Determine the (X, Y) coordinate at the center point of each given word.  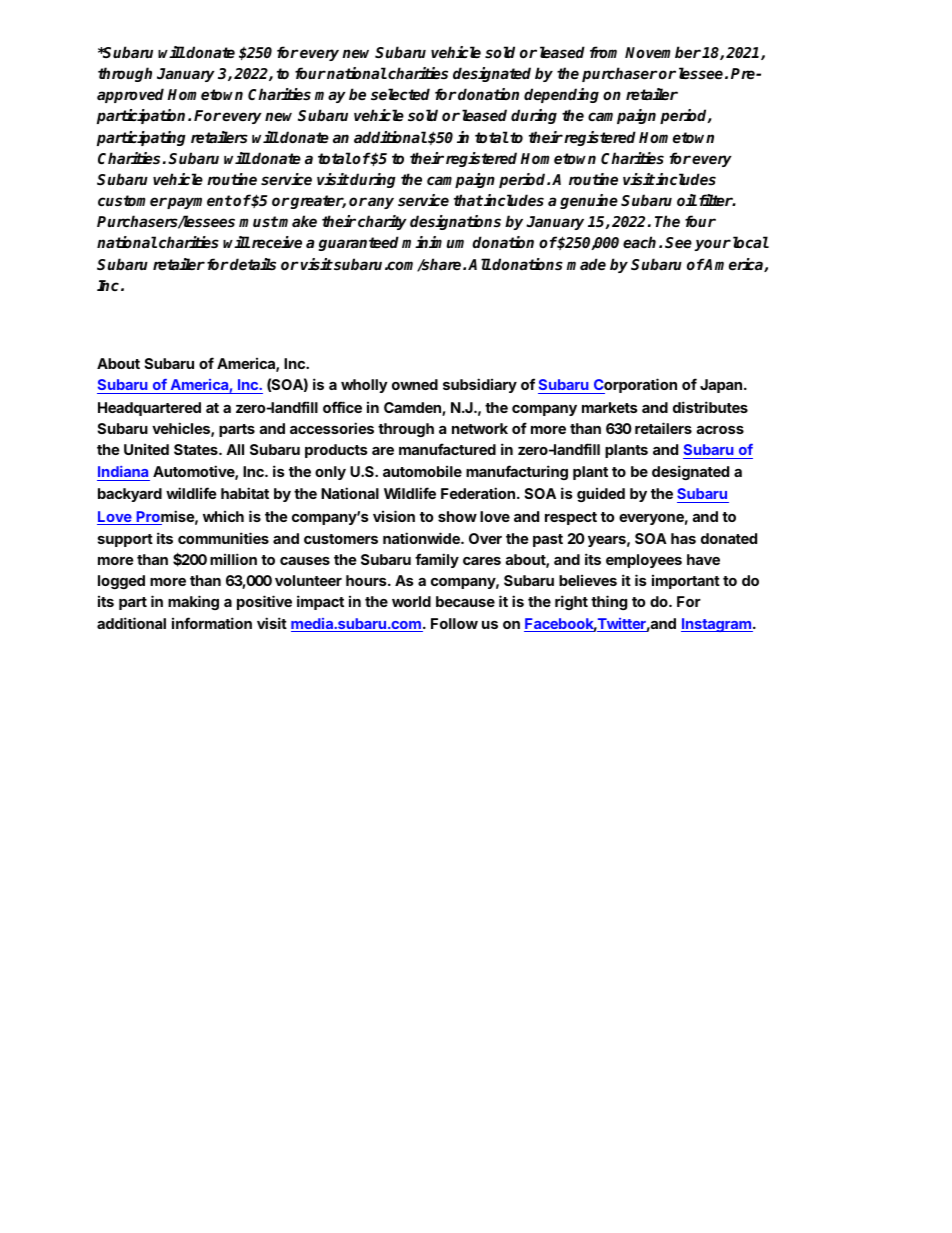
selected (400, 94)
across (720, 430)
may (330, 97)
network (480, 428)
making (193, 602)
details (252, 264)
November (663, 52)
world (411, 601)
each (639, 242)
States (197, 449)
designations (455, 222)
